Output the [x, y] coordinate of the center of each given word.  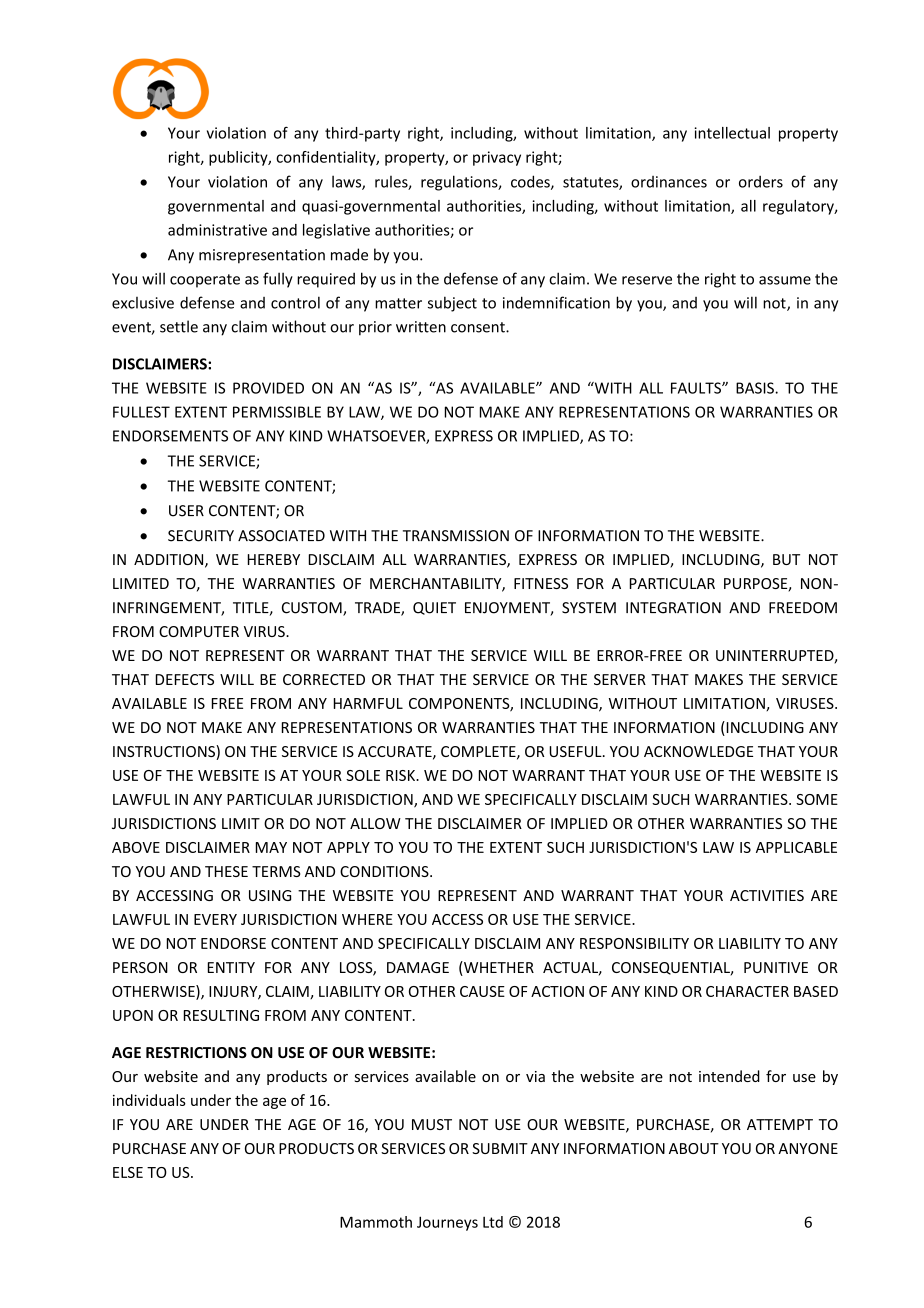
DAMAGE [418, 967]
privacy [497, 158]
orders [761, 182]
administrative [217, 230]
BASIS [756, 388]
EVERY [215, 919]
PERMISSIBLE [277, 412]
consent [479, 327]
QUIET [434, 608]
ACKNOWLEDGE [698, 751]
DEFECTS [185, 679]
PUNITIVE [776, 967]
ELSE [128, 1172]
